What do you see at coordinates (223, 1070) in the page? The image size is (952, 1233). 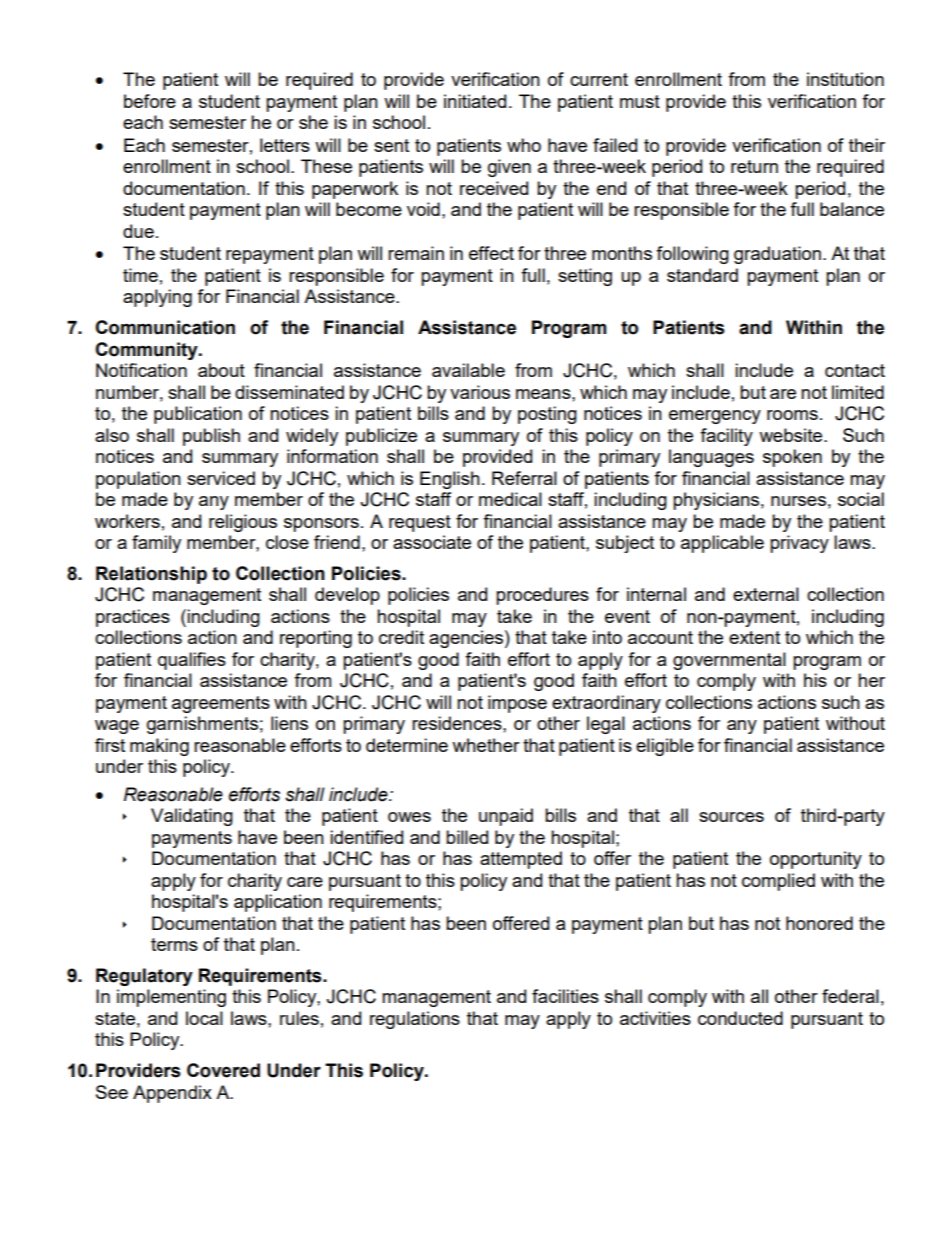 I see `Covered` at bounding box center [223, 1070].
